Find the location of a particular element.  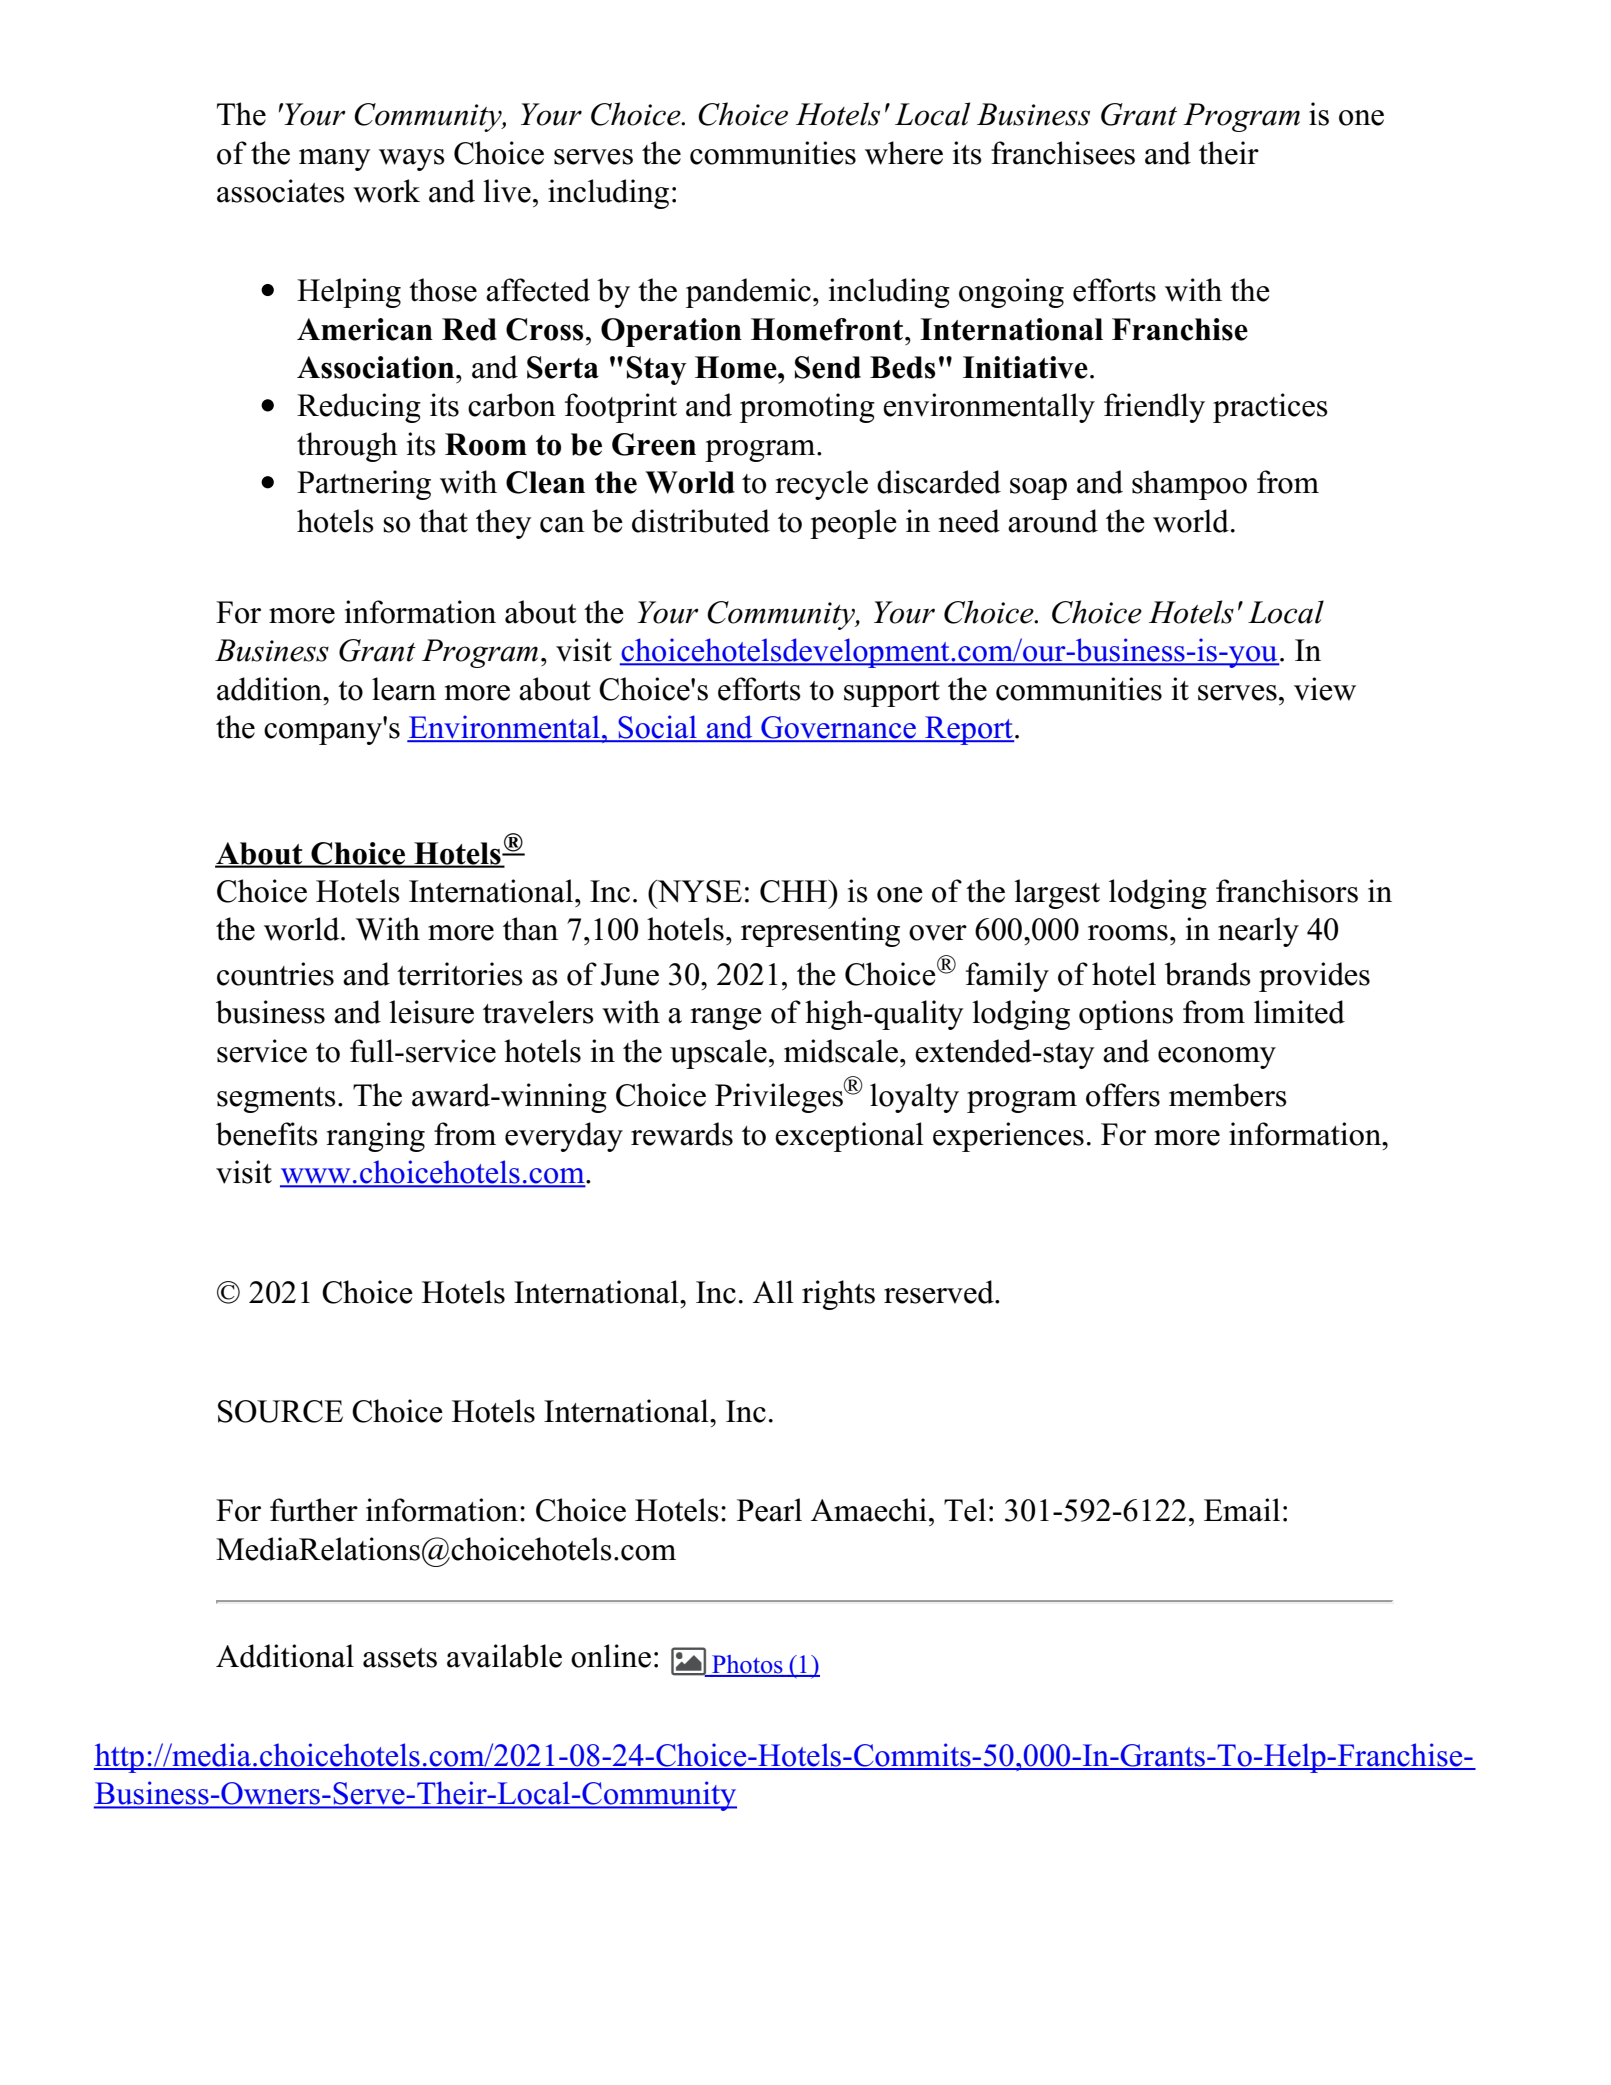

territories is located at coordinates (460, 974).
